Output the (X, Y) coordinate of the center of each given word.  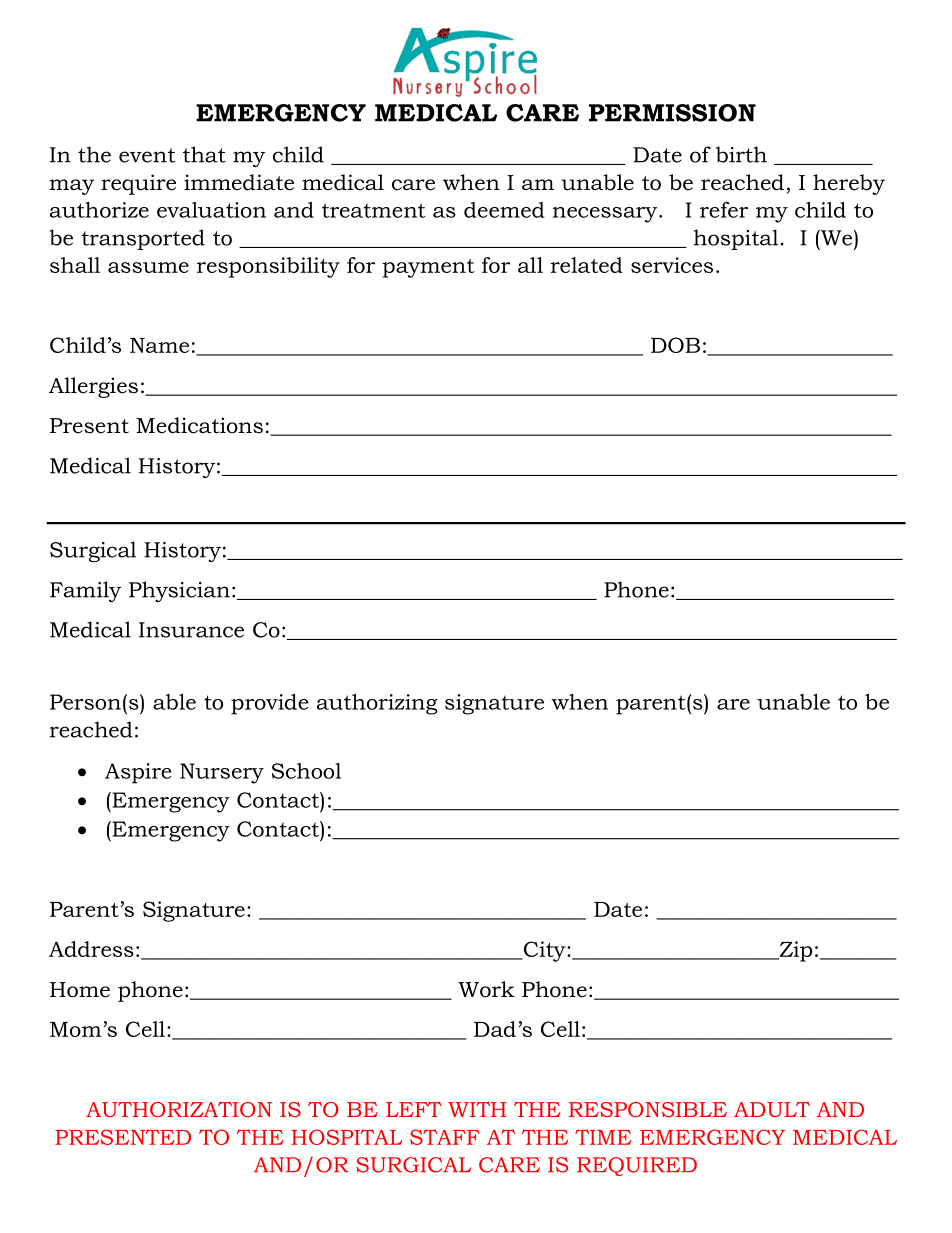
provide (270, 704)
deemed (504, 210)
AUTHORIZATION (179, 1109)
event (147, 155)
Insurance (191, 630)
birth (741, 154)
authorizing (377, 704)
